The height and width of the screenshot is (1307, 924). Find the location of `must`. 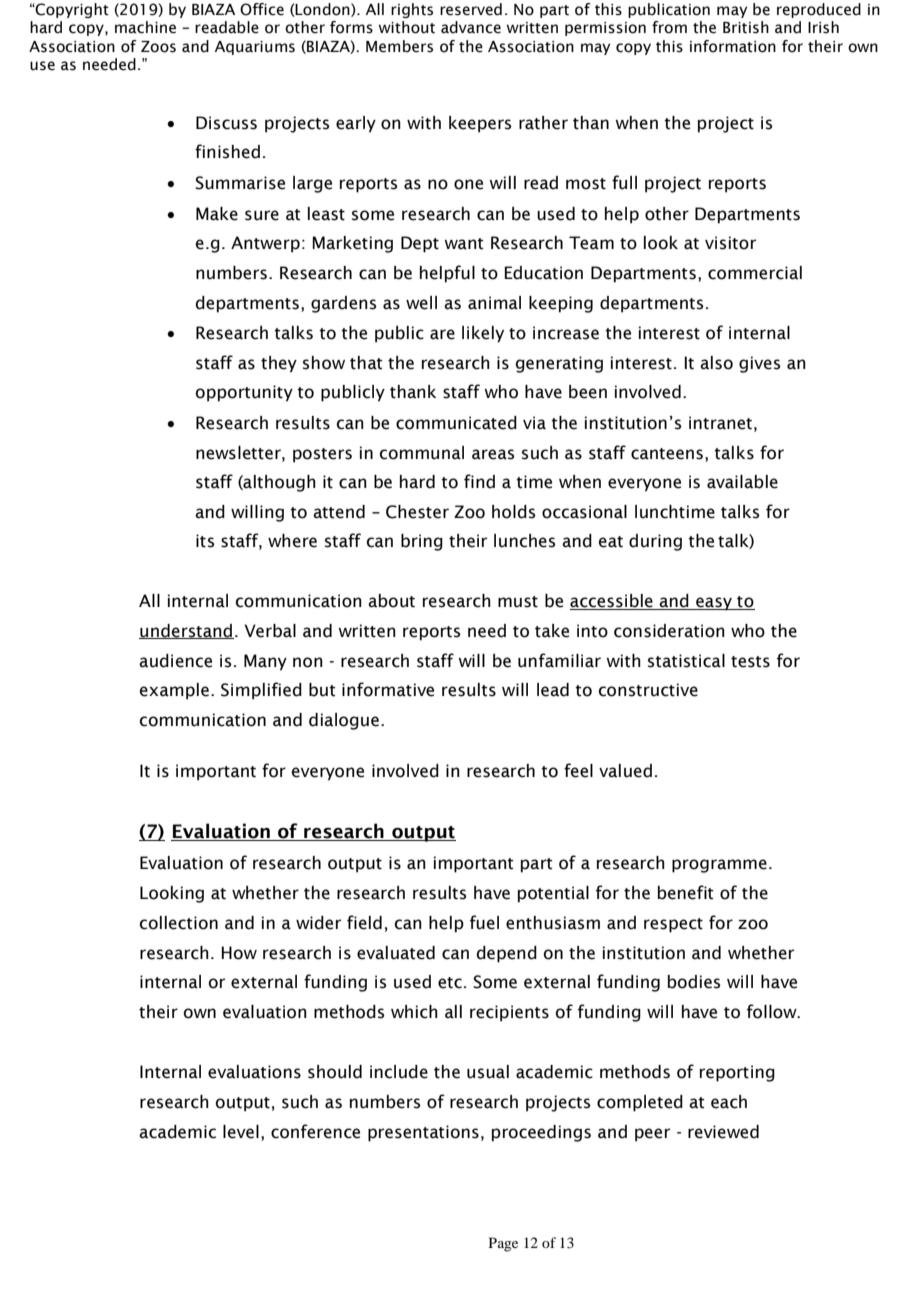

must is located at coordinates (518, 602).
